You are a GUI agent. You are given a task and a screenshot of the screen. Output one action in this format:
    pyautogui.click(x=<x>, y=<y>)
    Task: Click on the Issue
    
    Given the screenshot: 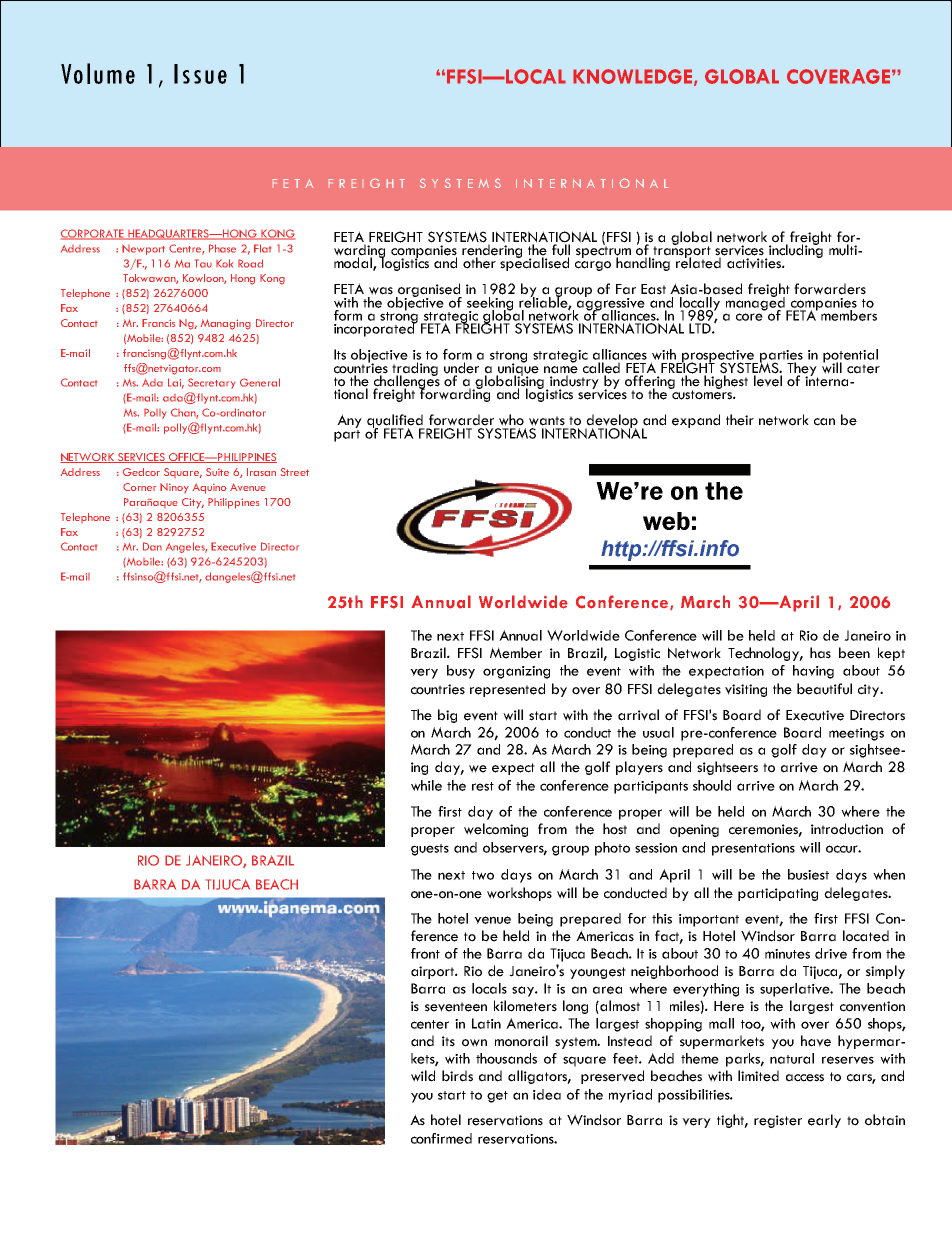 What is the action you would take?
    pyautogui.click(x=200, y=74)
